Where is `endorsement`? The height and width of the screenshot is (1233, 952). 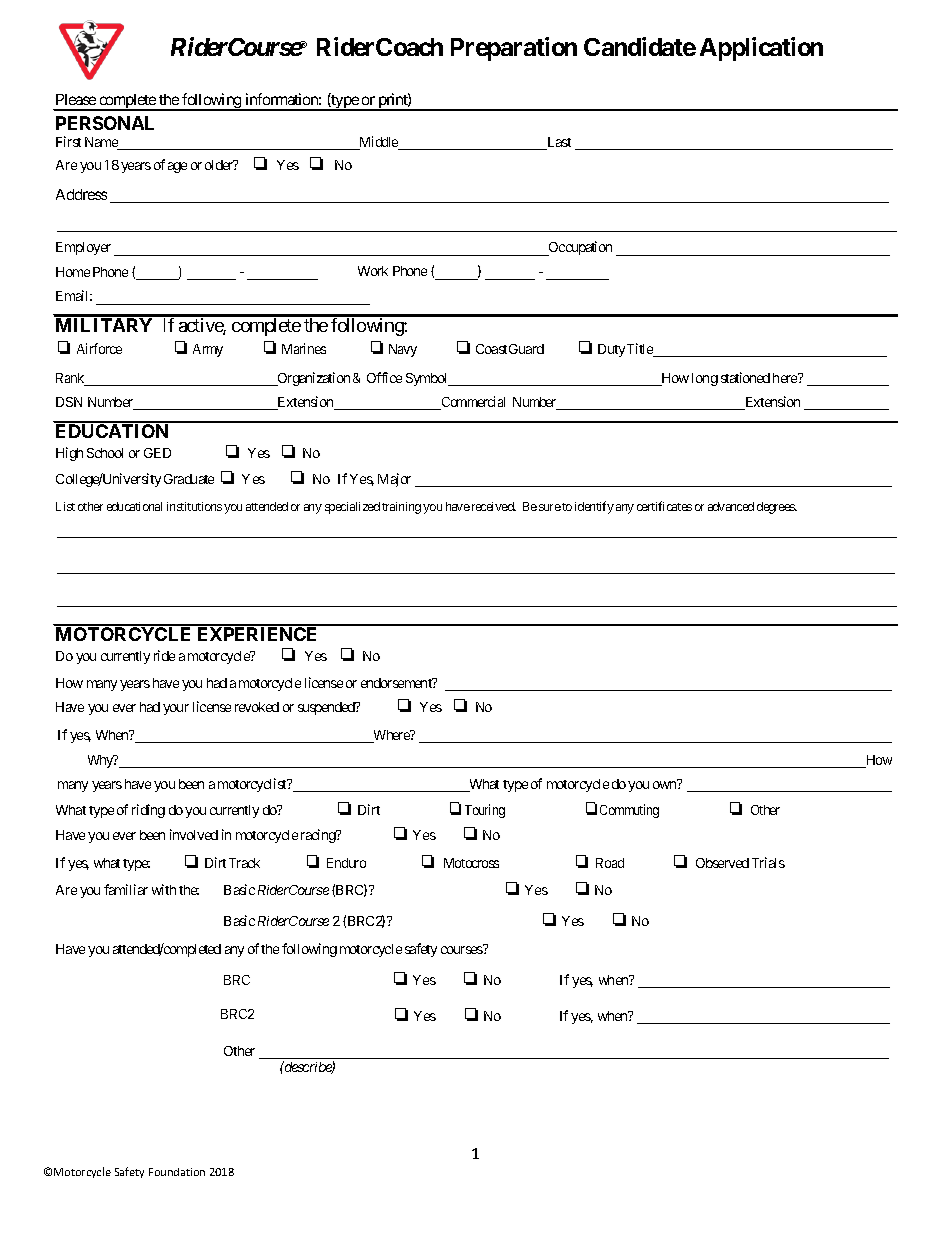
endorsement is located at coordinates (397, 683).
